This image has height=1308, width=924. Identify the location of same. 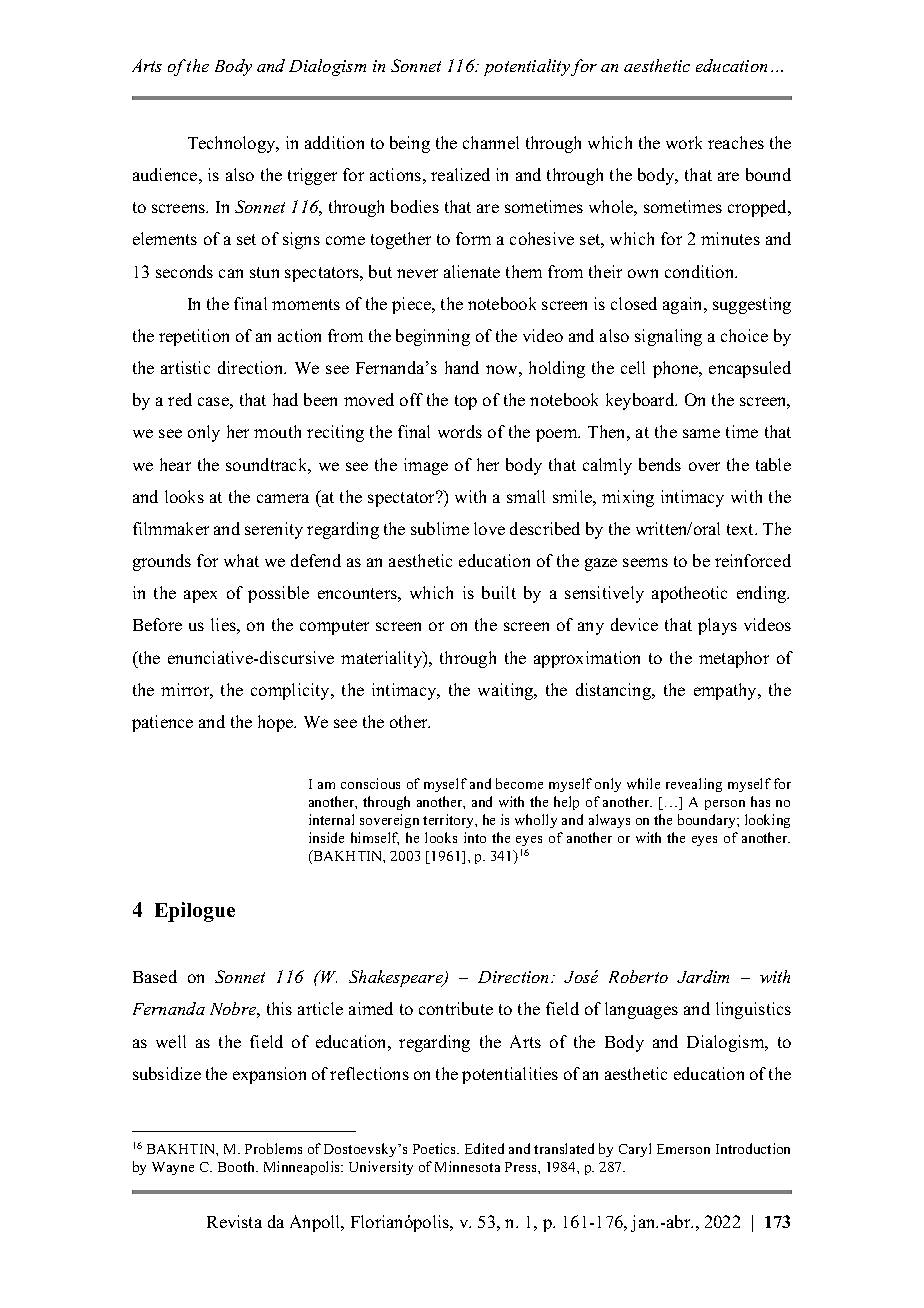
(701, 433).
